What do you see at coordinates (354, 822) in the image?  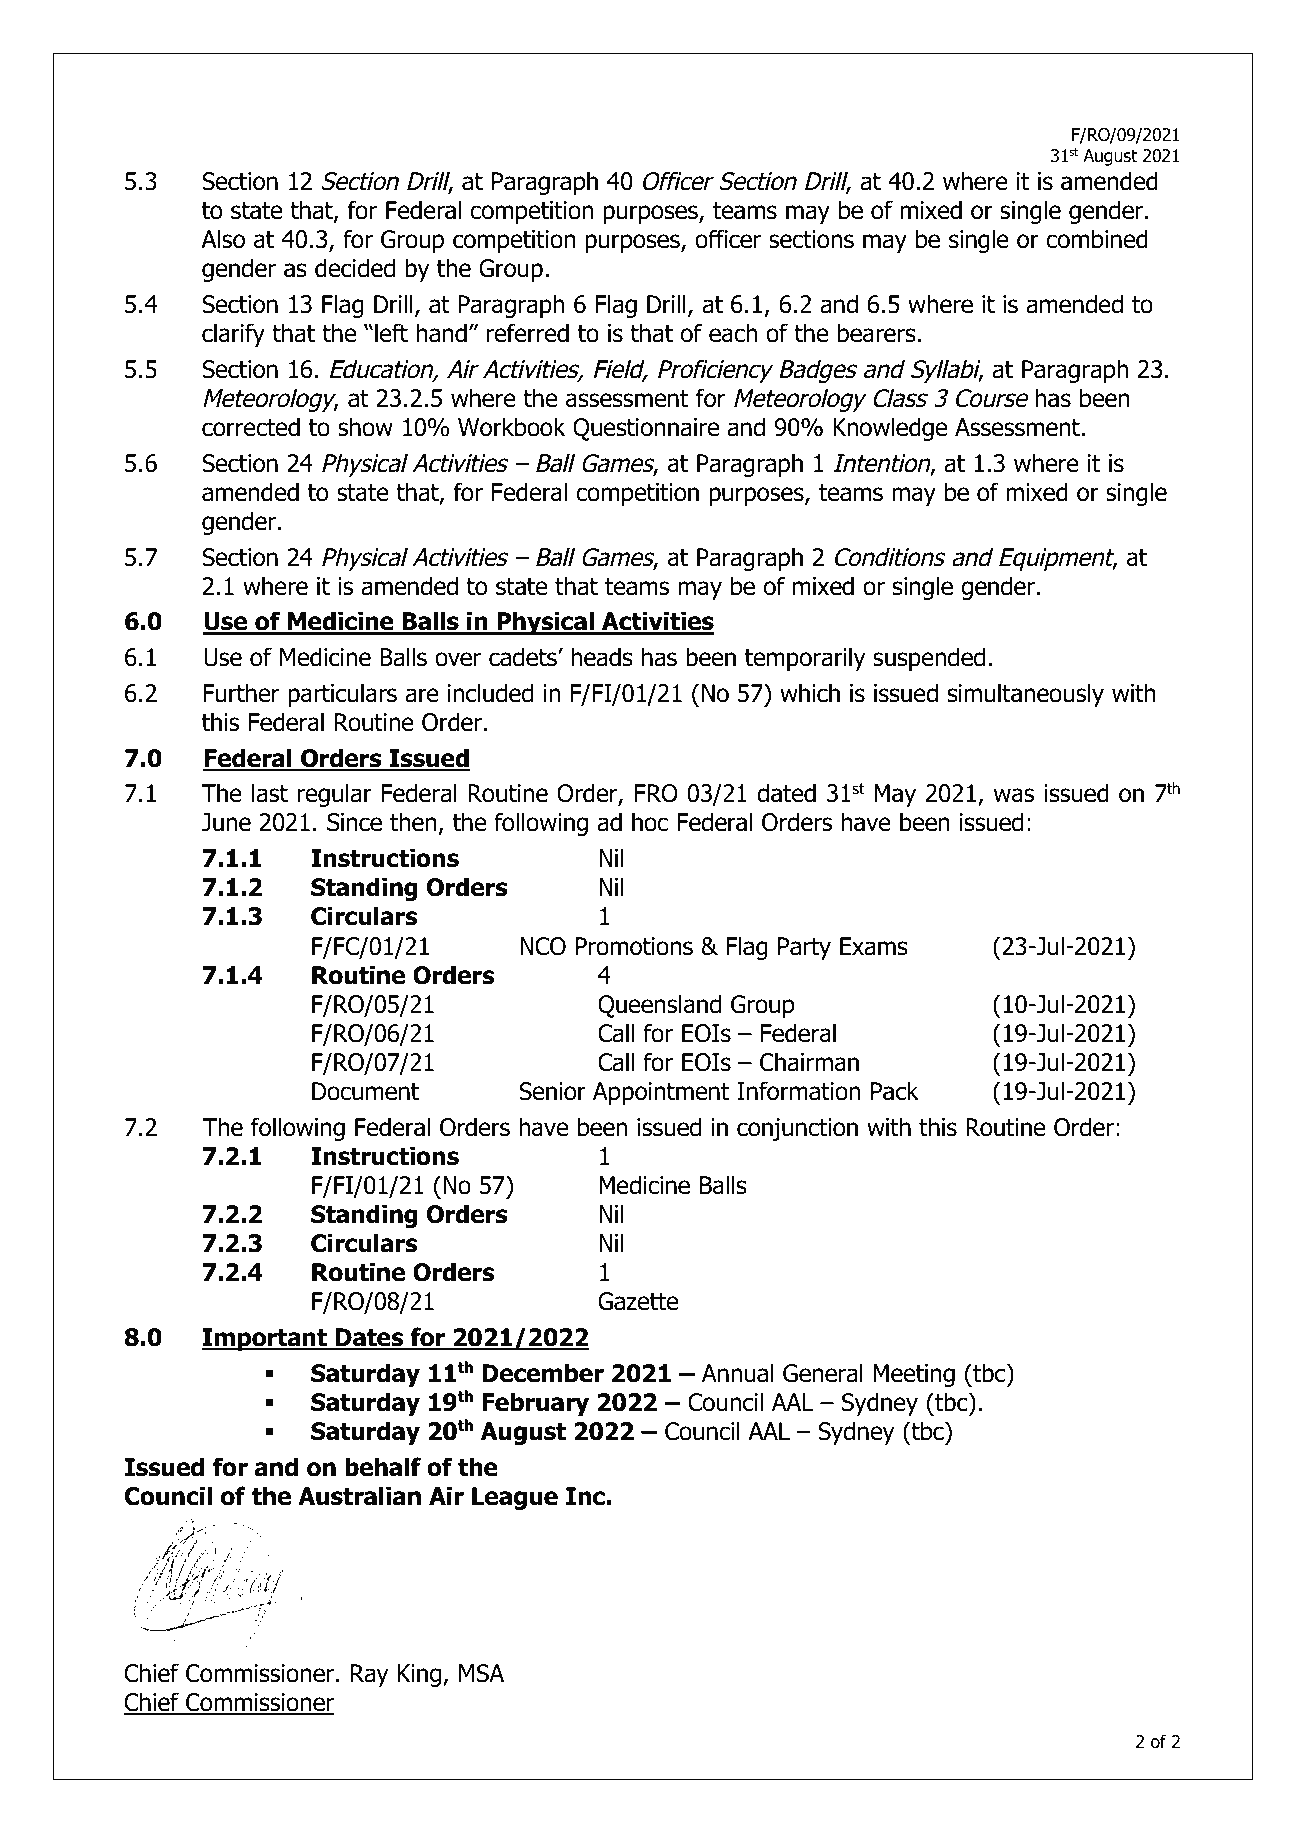 I see `Since` at bounding box center [354, 822].
